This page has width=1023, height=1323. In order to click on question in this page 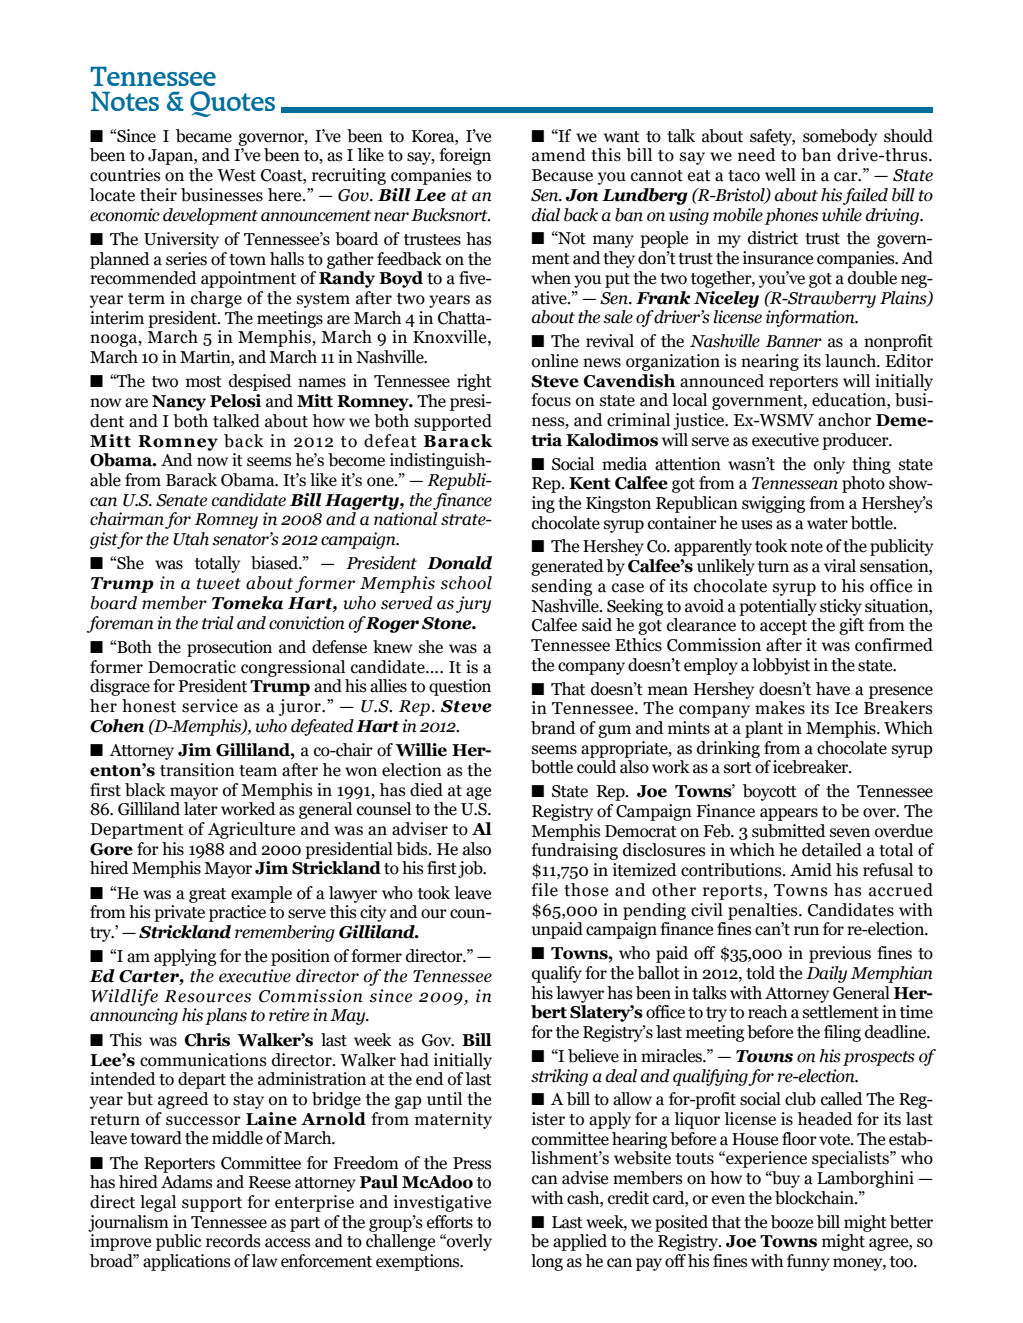, I will do `click(460, 687)`.
